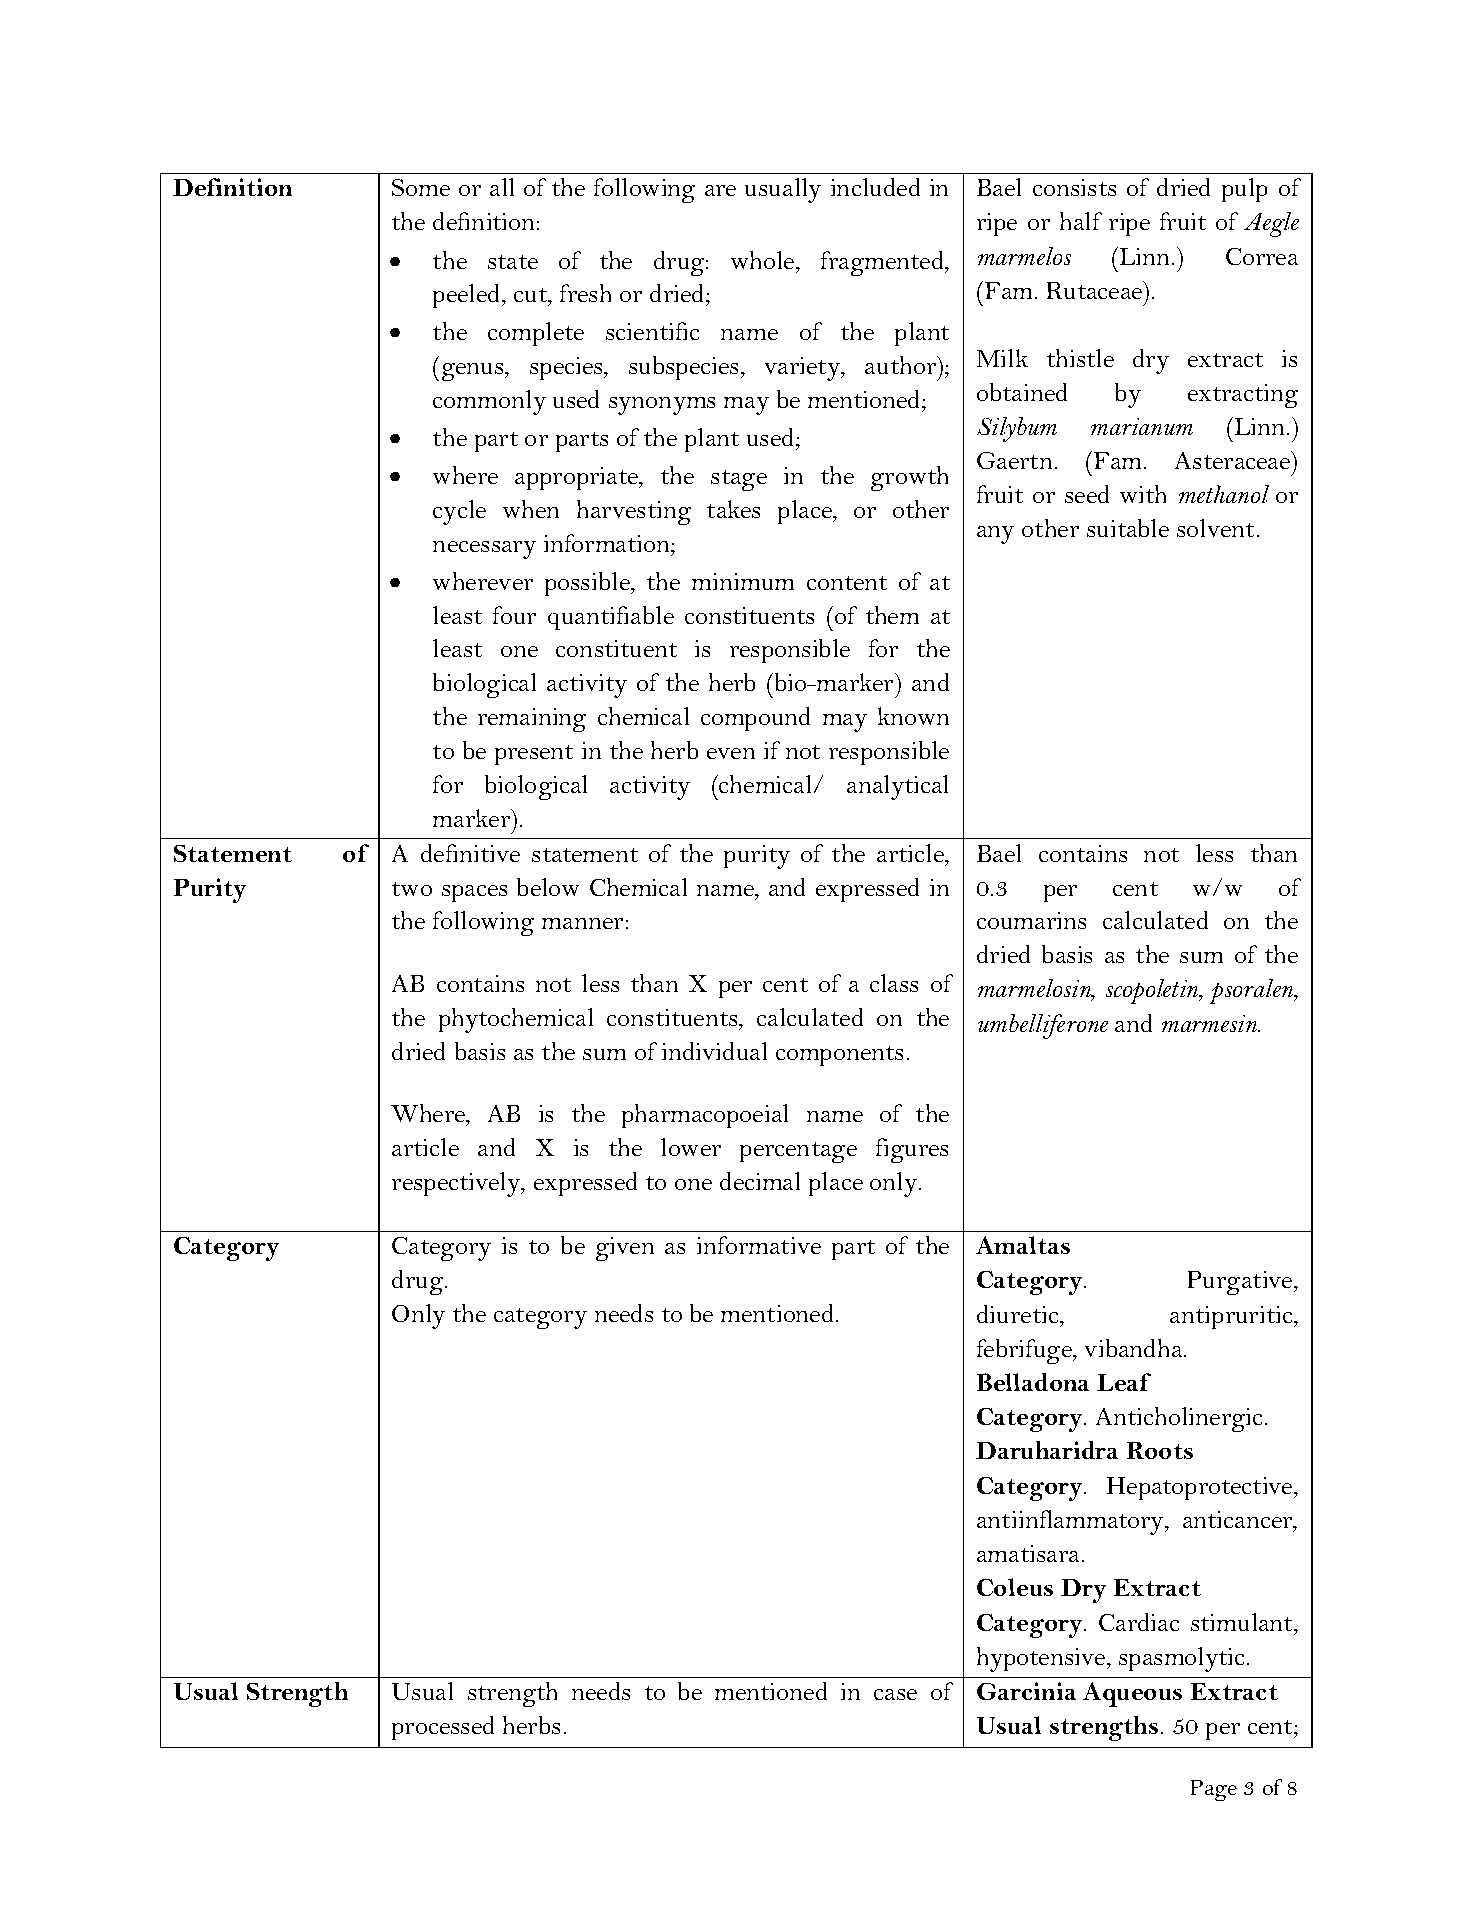  I want to click on half, so click(1081, 221).
